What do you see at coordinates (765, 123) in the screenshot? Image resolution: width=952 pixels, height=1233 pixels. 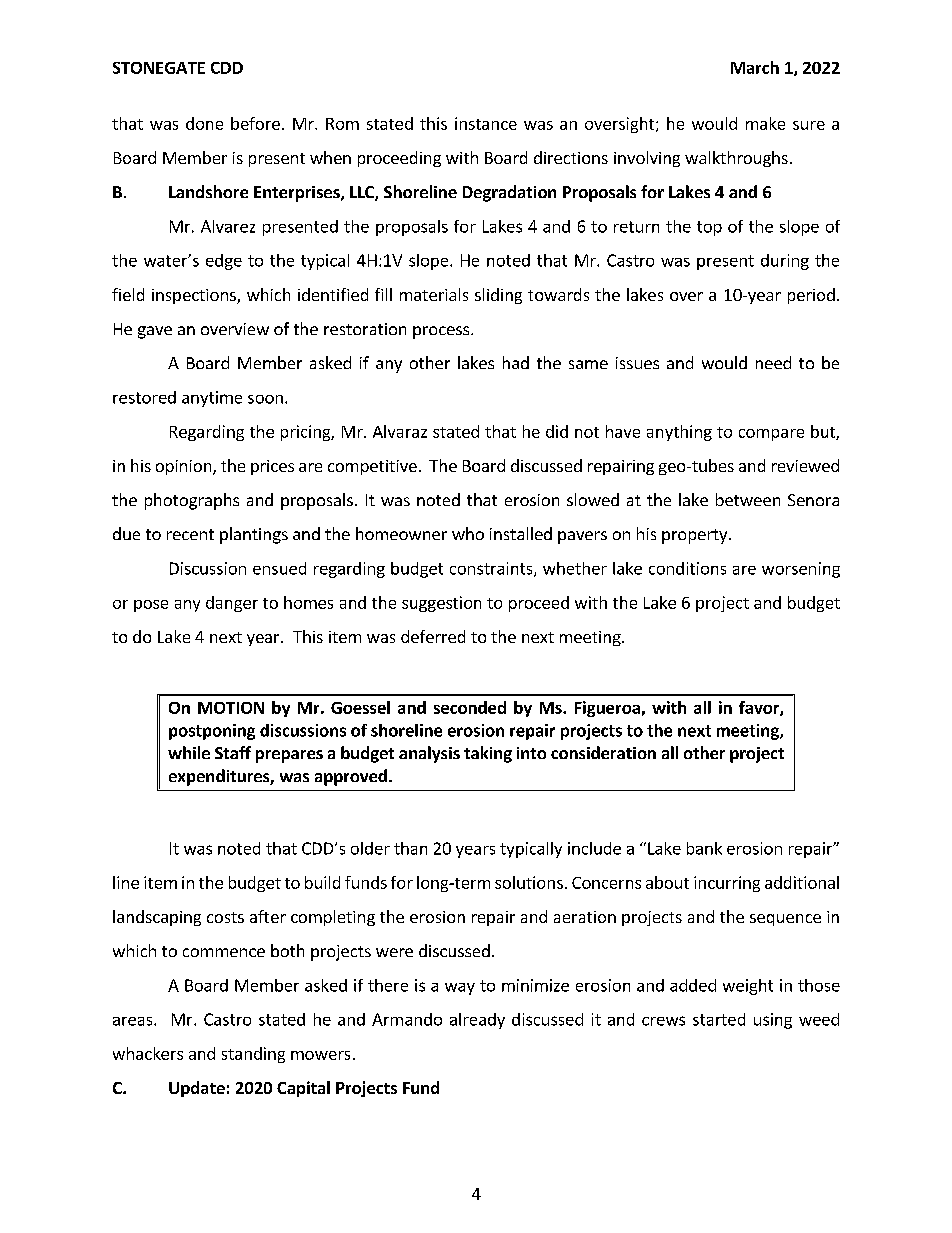 I see `make` at bounding box center [765, 123].
